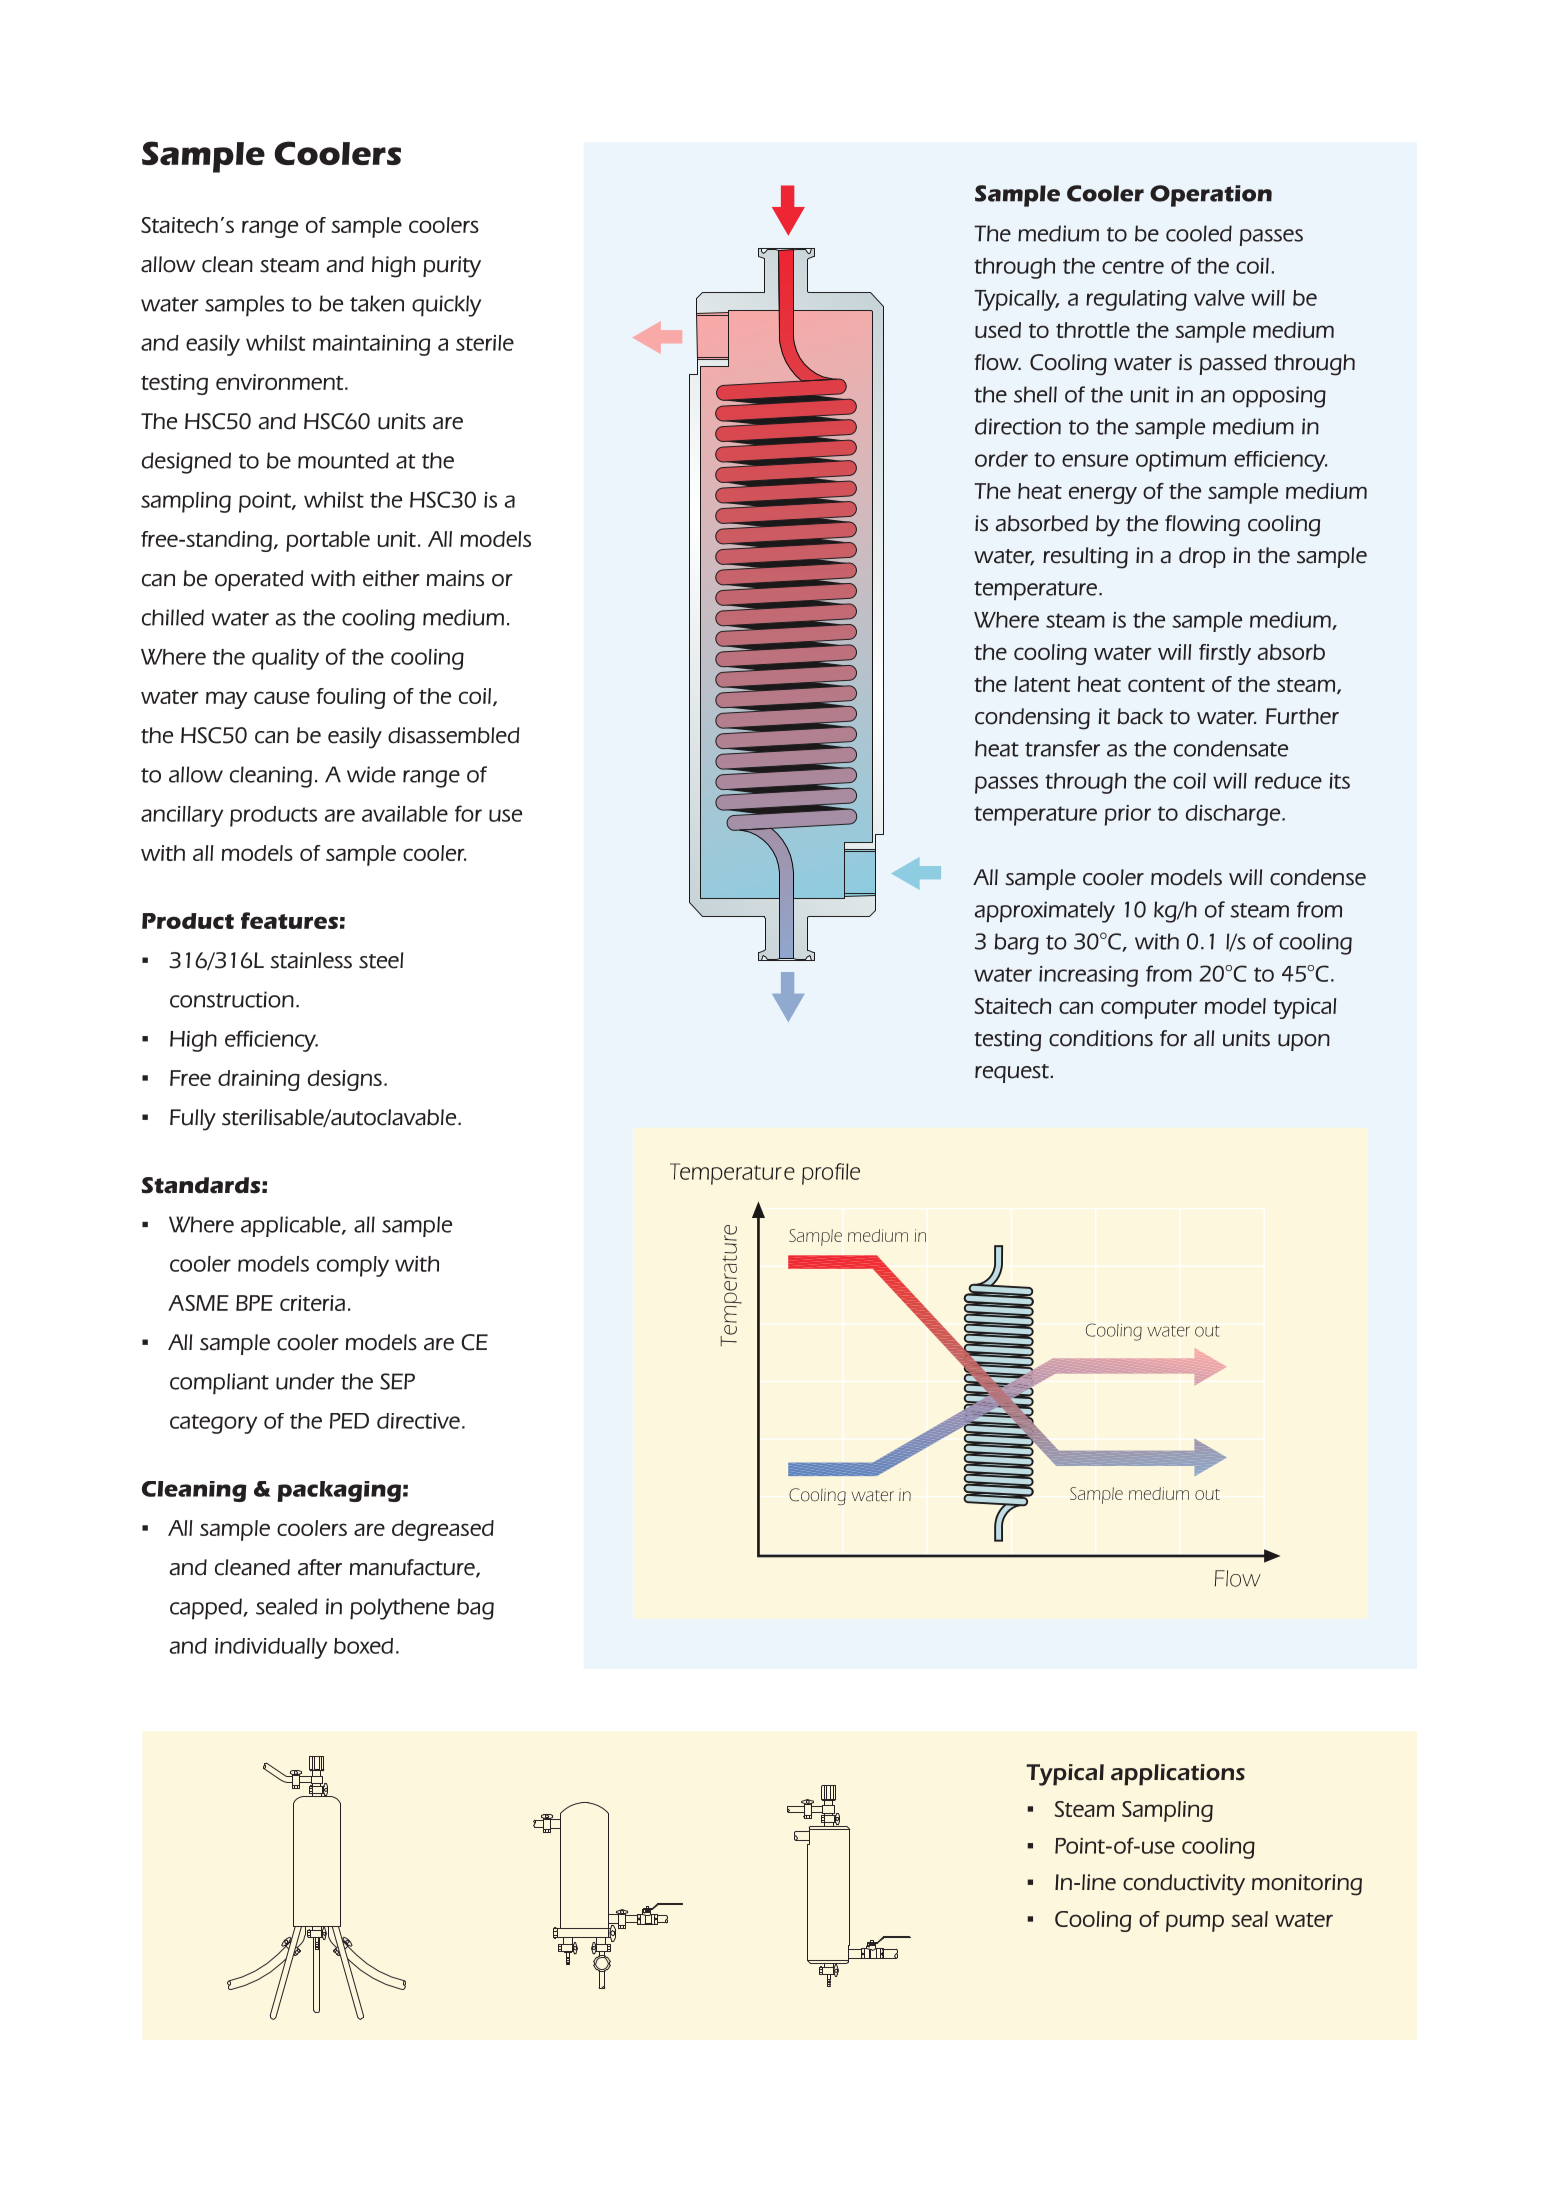 This screenshot has height=2203, width=1558. What do you see at coordinates (1199, 233) in the screenshot?
I see `cooled` at bounding box center [1199, 233].
